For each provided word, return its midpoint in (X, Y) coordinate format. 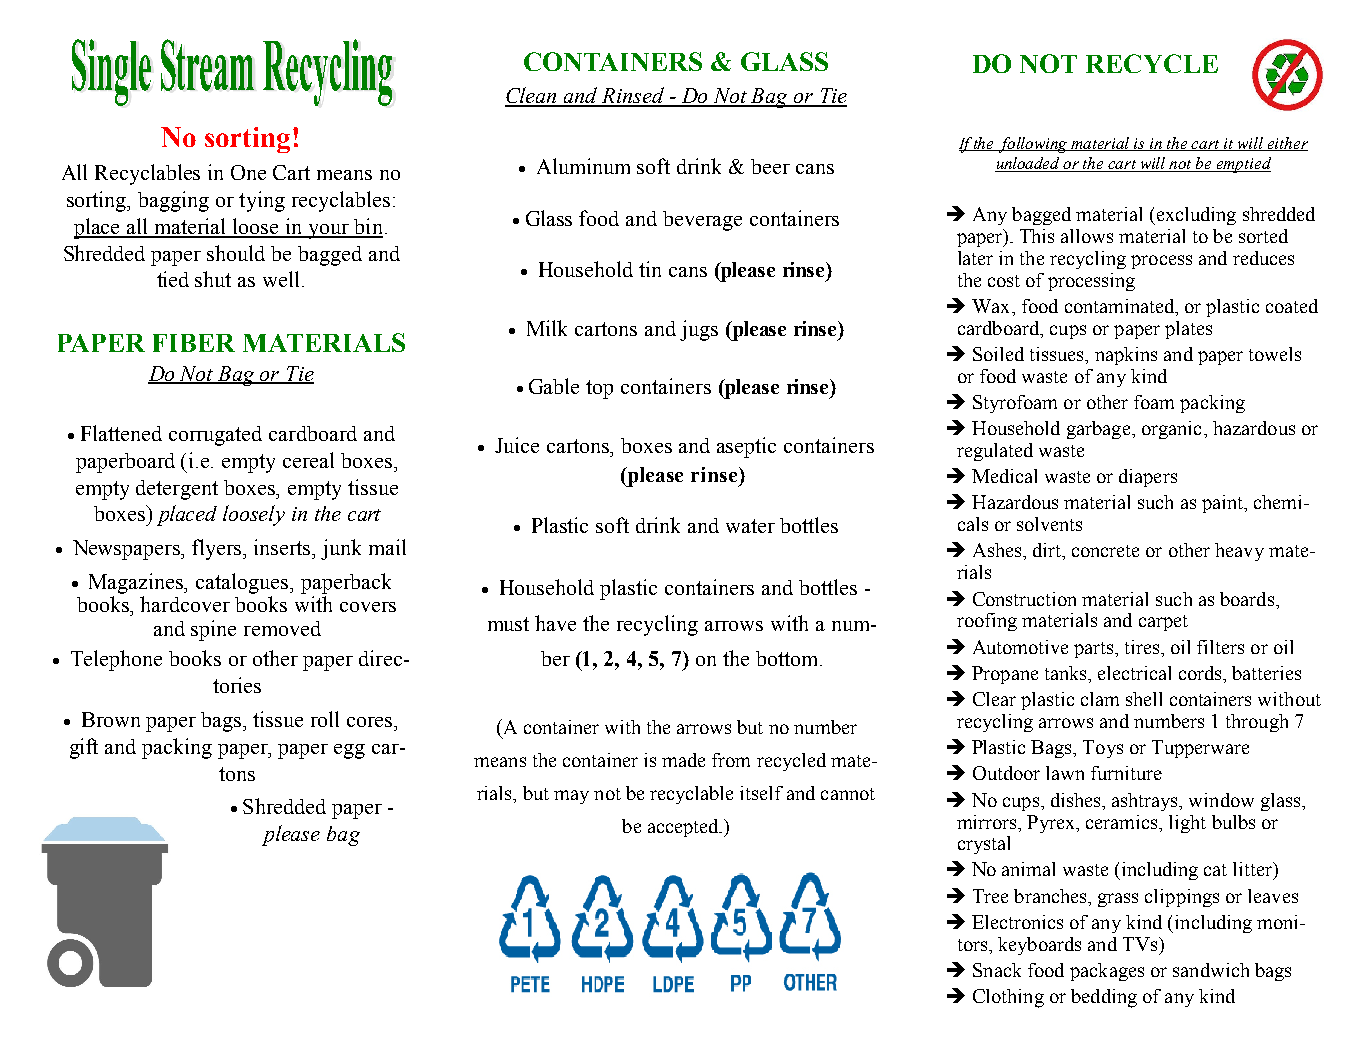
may (571, 797)
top (599, 389)
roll (325, 719)
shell (1144, 699)
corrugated (215, 436)
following (1034, 145)
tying (262, 201)
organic (1171, 430)
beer (770, 166)
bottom (788, 658)
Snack (997, 970)
